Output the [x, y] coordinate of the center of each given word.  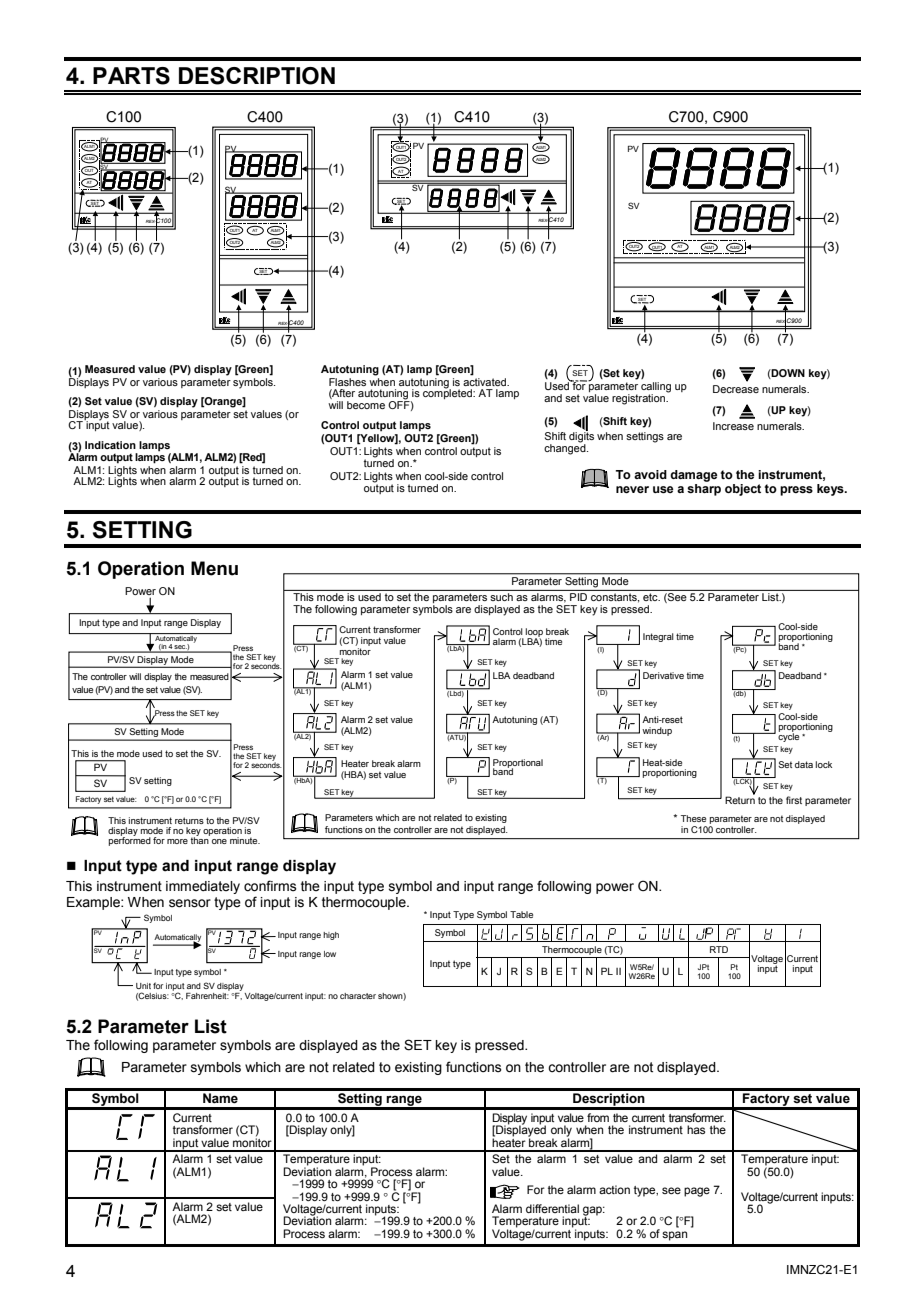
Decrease [736, 389]
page [697, 1192]
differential [552, 1208]
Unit [143, 986]
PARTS [131, 76]
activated [486, 382]
